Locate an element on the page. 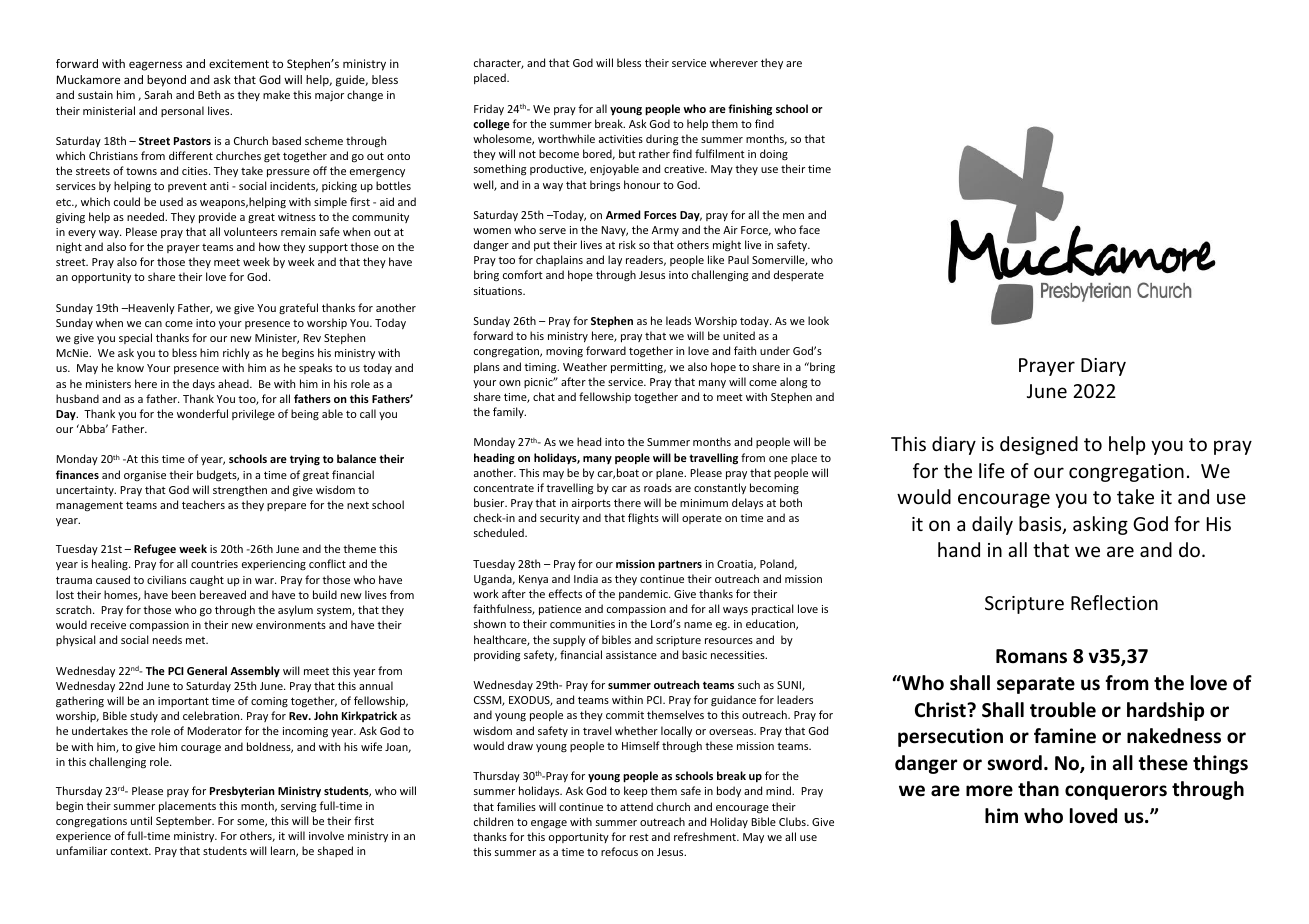 The width and height of the image is (1309, 924). finishing is located at coordinates (750, 110).
